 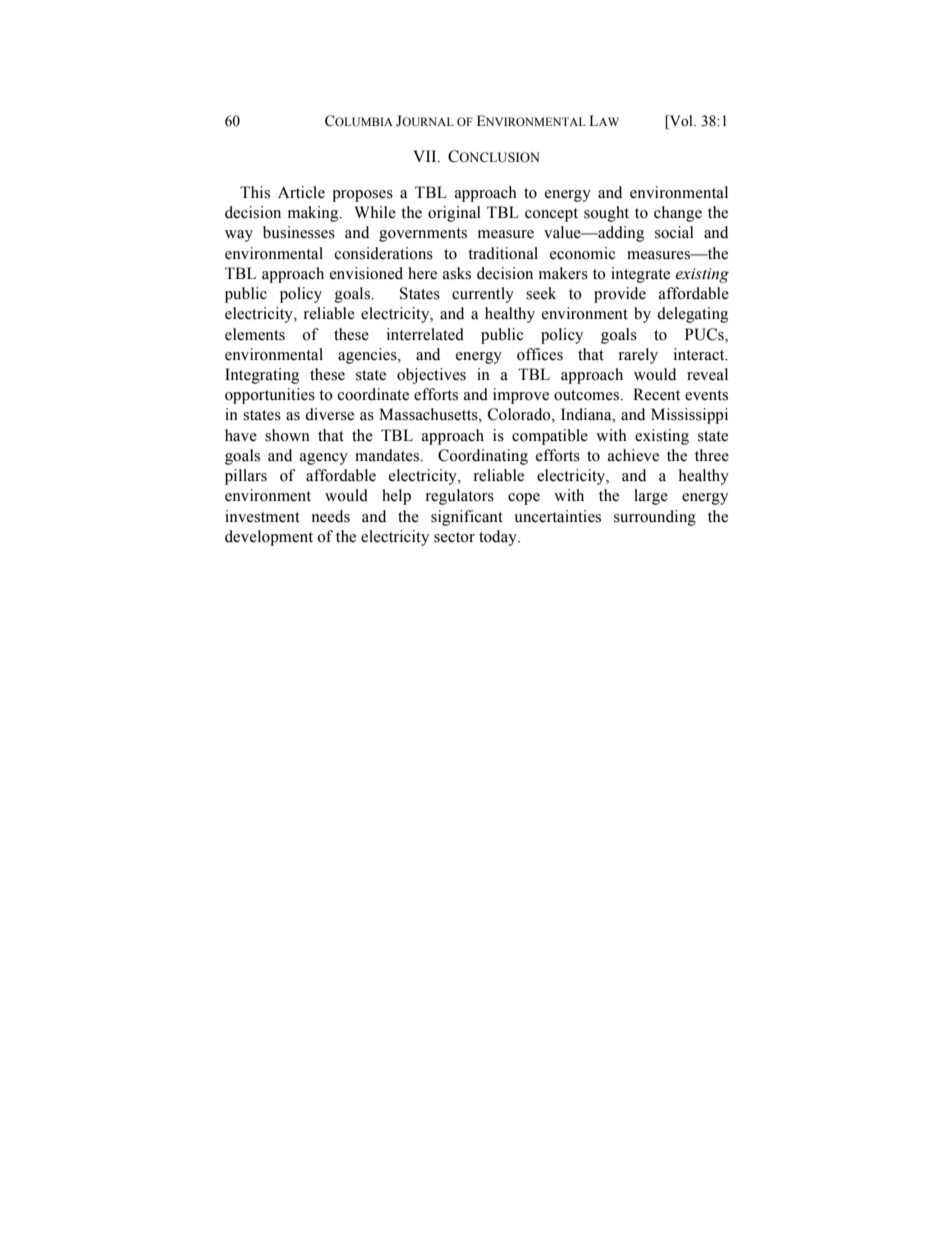 I want to click on development, so click(x=269, y=538).
